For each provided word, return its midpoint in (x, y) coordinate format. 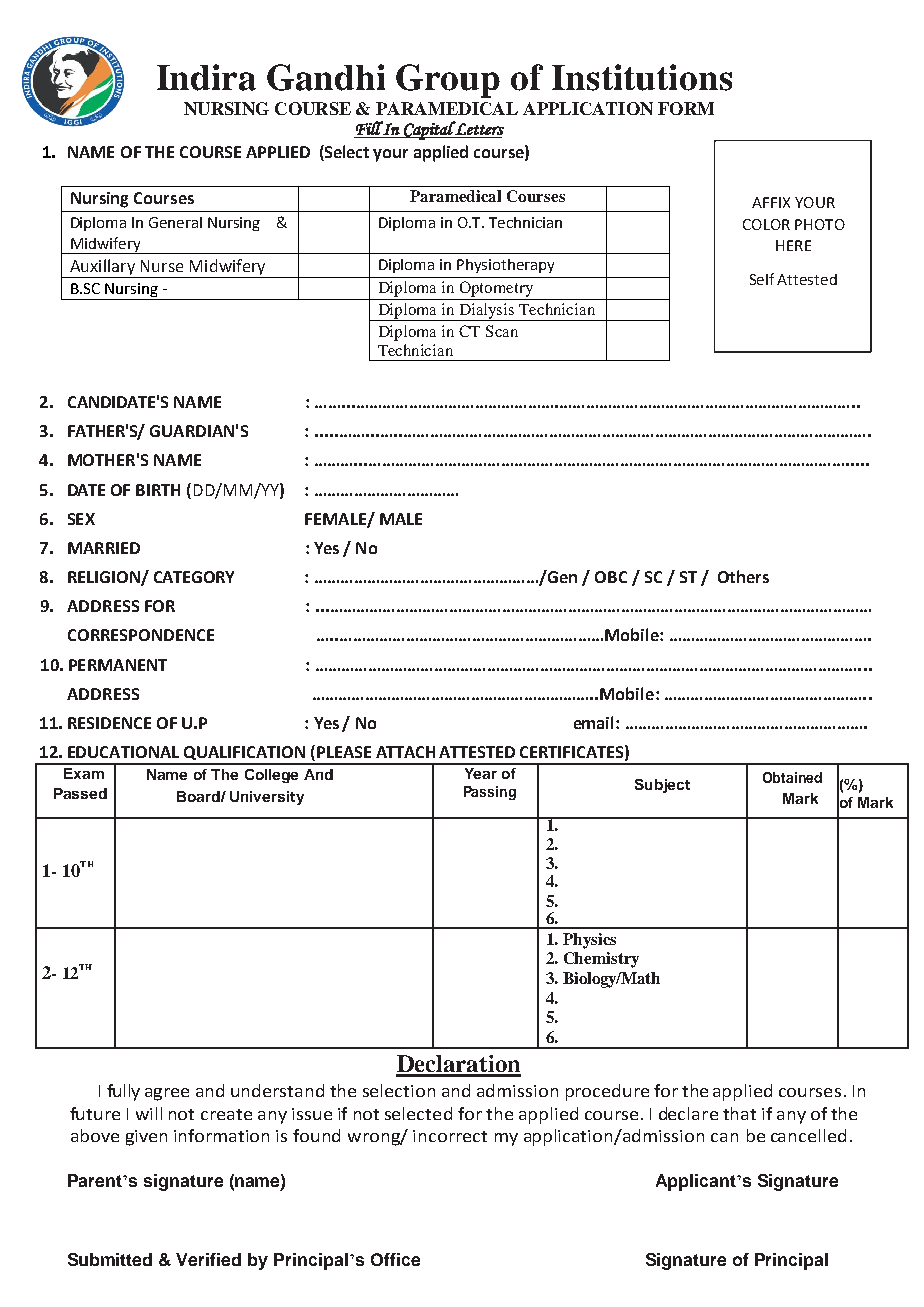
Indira (206, 77)
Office (395, 1259)
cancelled (808, 1135)
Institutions (642, 77)
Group (448, 81)
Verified (208, 1259)
